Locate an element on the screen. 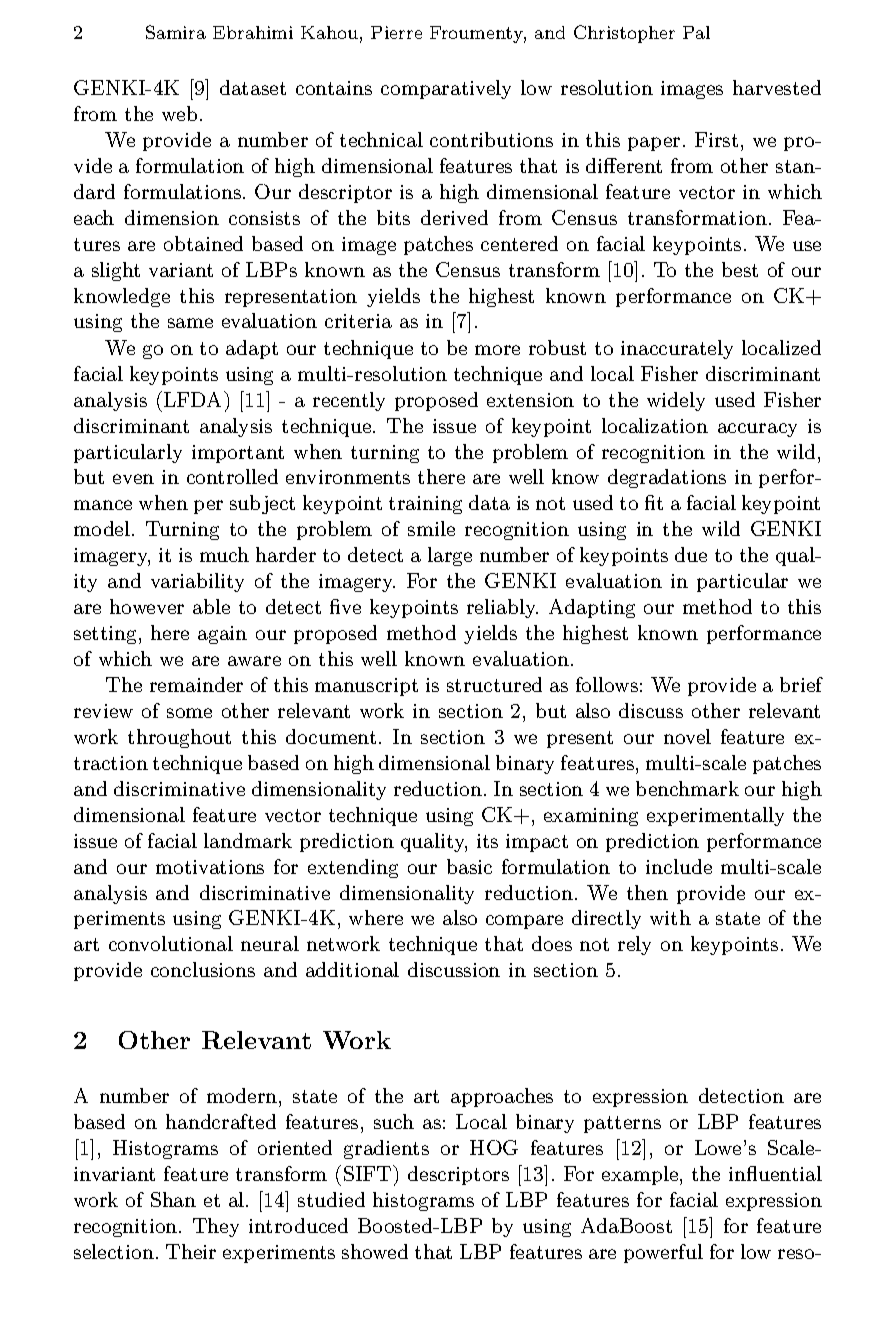  comparatively is located at coordinates (446, 89).
